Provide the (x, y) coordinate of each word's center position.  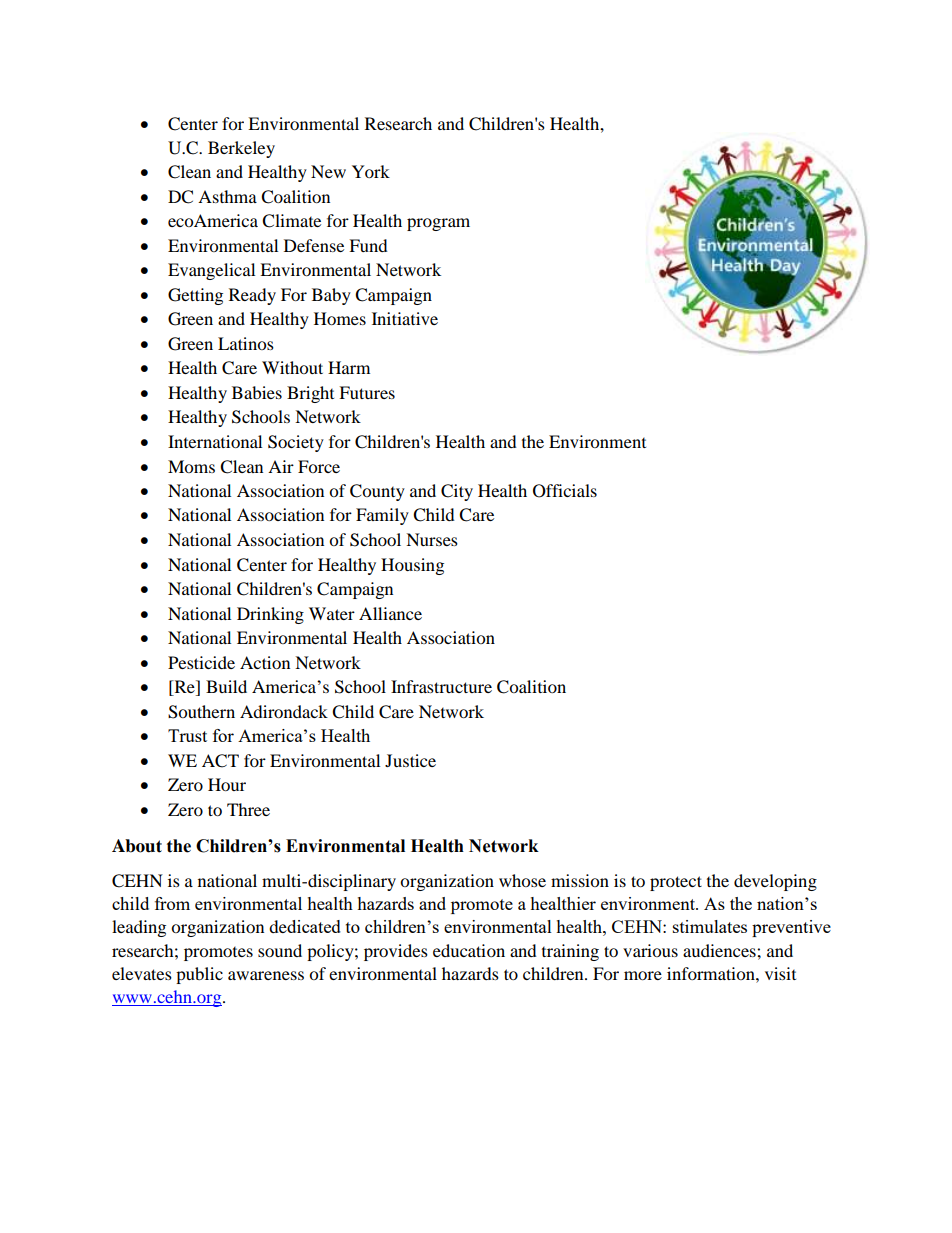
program (438, 224)
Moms (191, 466)
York (371, 171)
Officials (565, 491)
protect (676, 883)
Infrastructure (441, 686)
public (199, 975)
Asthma (227, 196)
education (469, 950)
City (457, 492)
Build (226, 686)
